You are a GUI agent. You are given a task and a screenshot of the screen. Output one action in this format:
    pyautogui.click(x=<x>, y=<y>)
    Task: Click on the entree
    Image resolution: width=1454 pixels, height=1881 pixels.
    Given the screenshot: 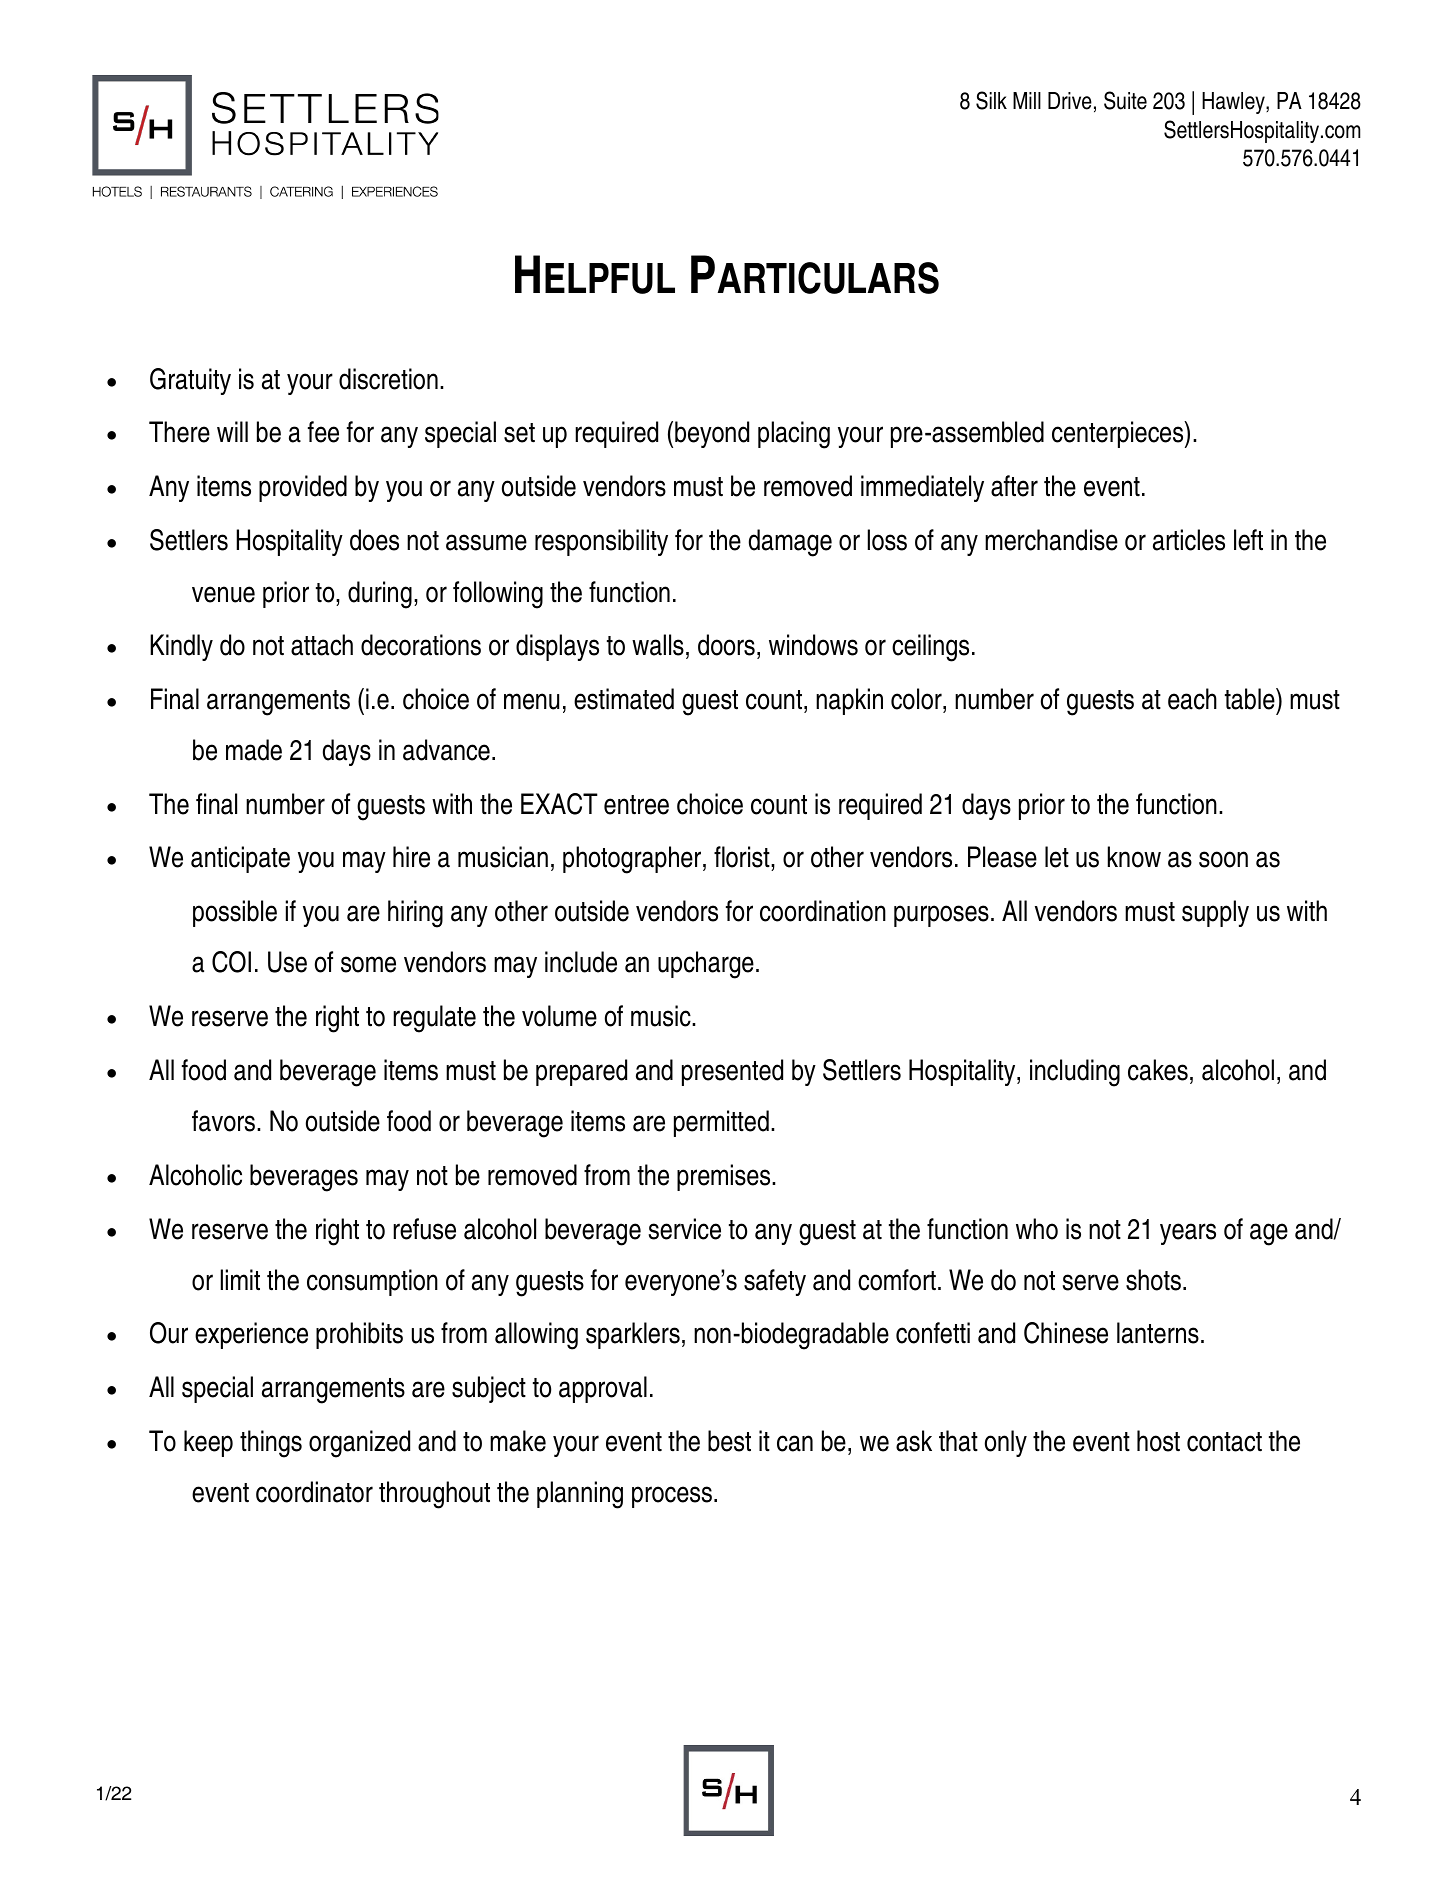 What is the action you would take?
    pyautogui.click(x=636, y=805)
